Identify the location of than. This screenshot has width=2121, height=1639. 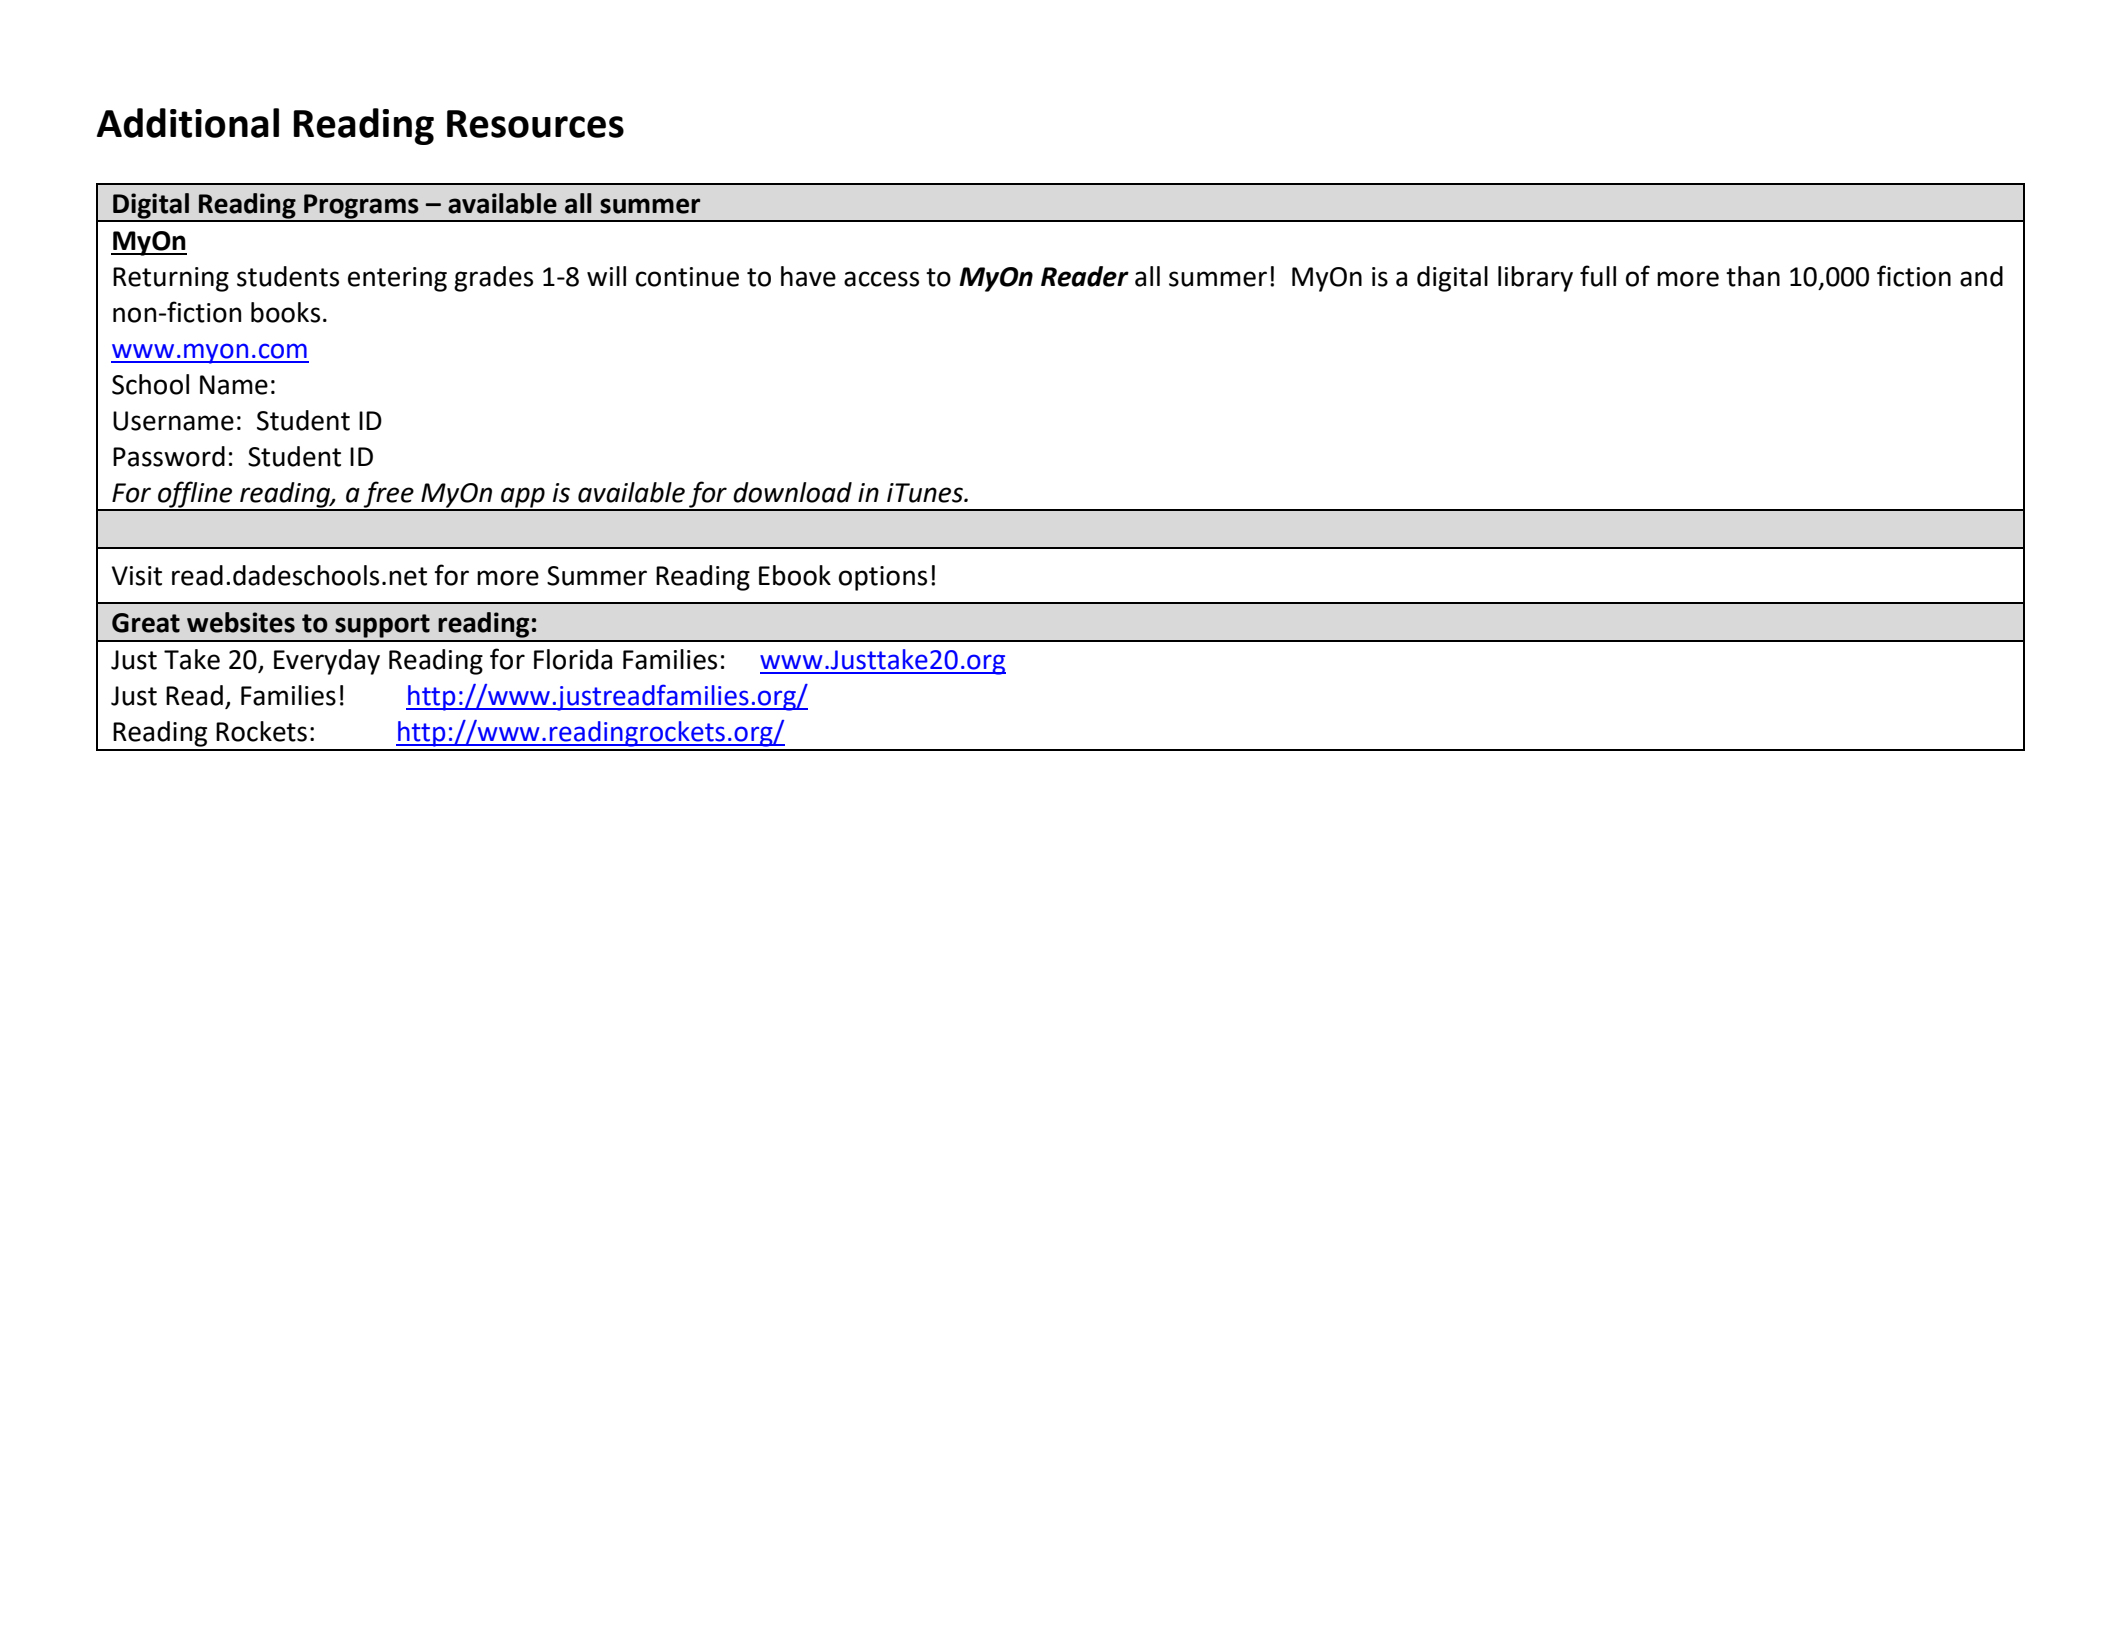
(1753, 276).
